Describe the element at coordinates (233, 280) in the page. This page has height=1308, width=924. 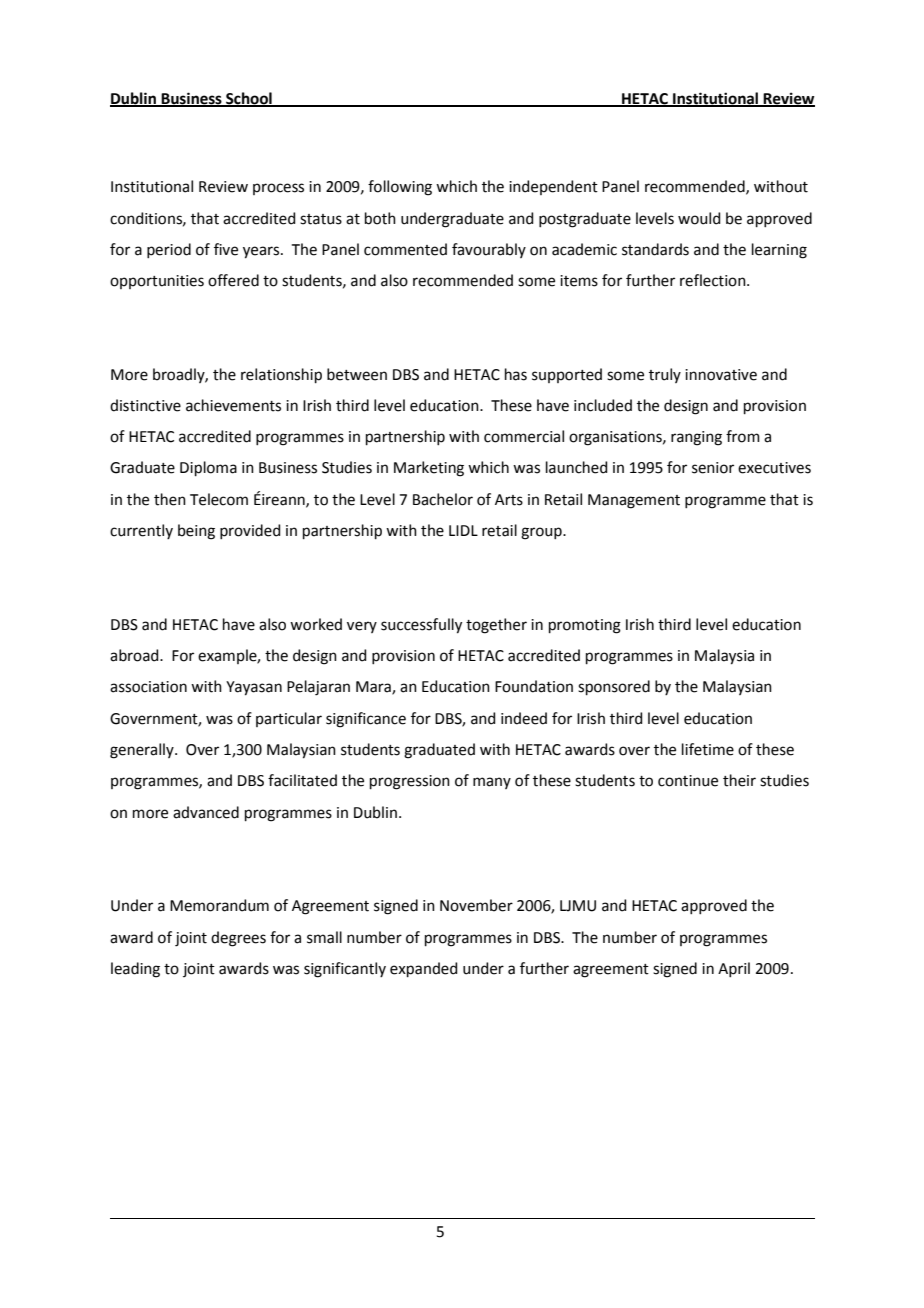
I see `offered` at that location.
